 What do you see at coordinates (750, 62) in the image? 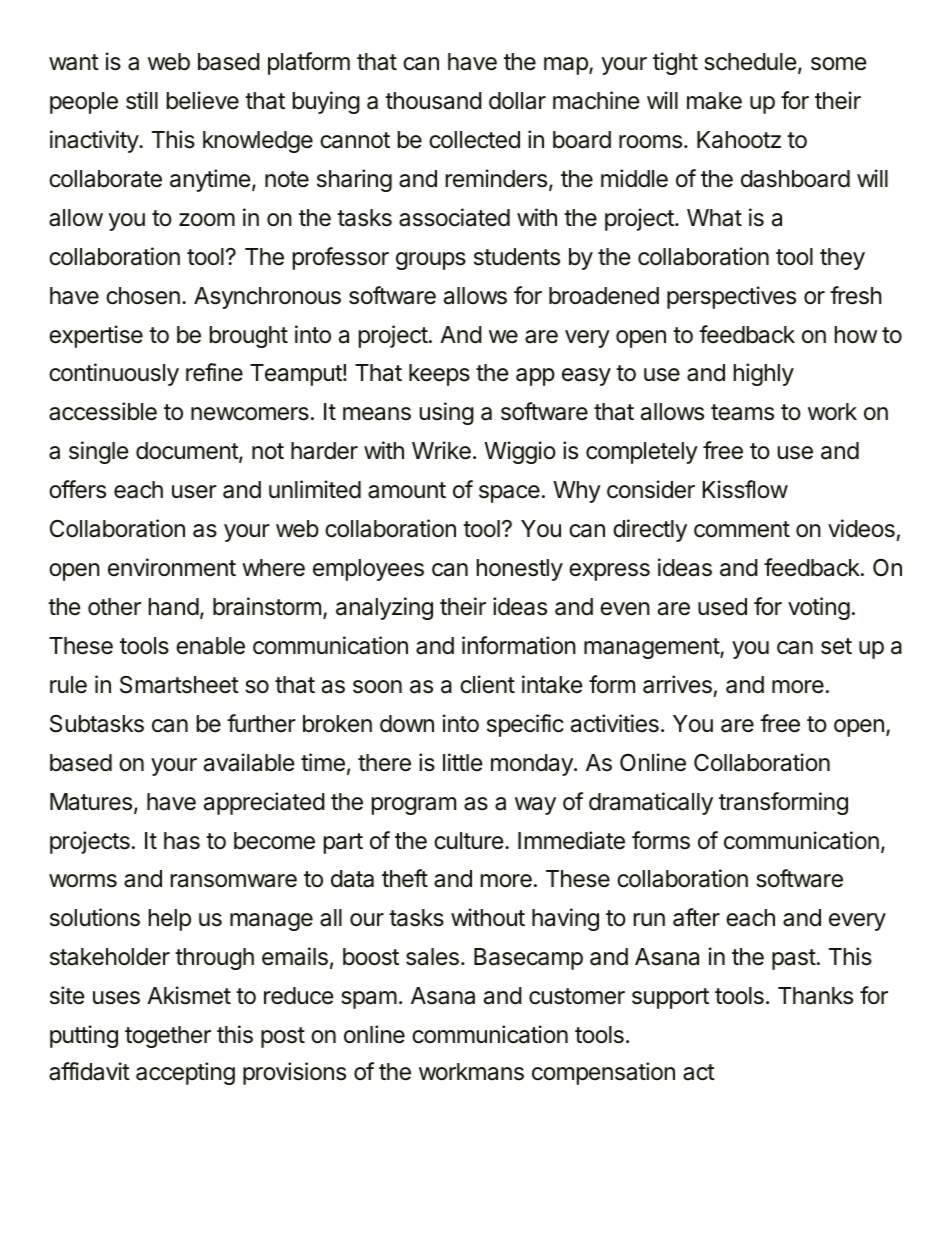
I see `schedule` at bounding box center [750, 62].
